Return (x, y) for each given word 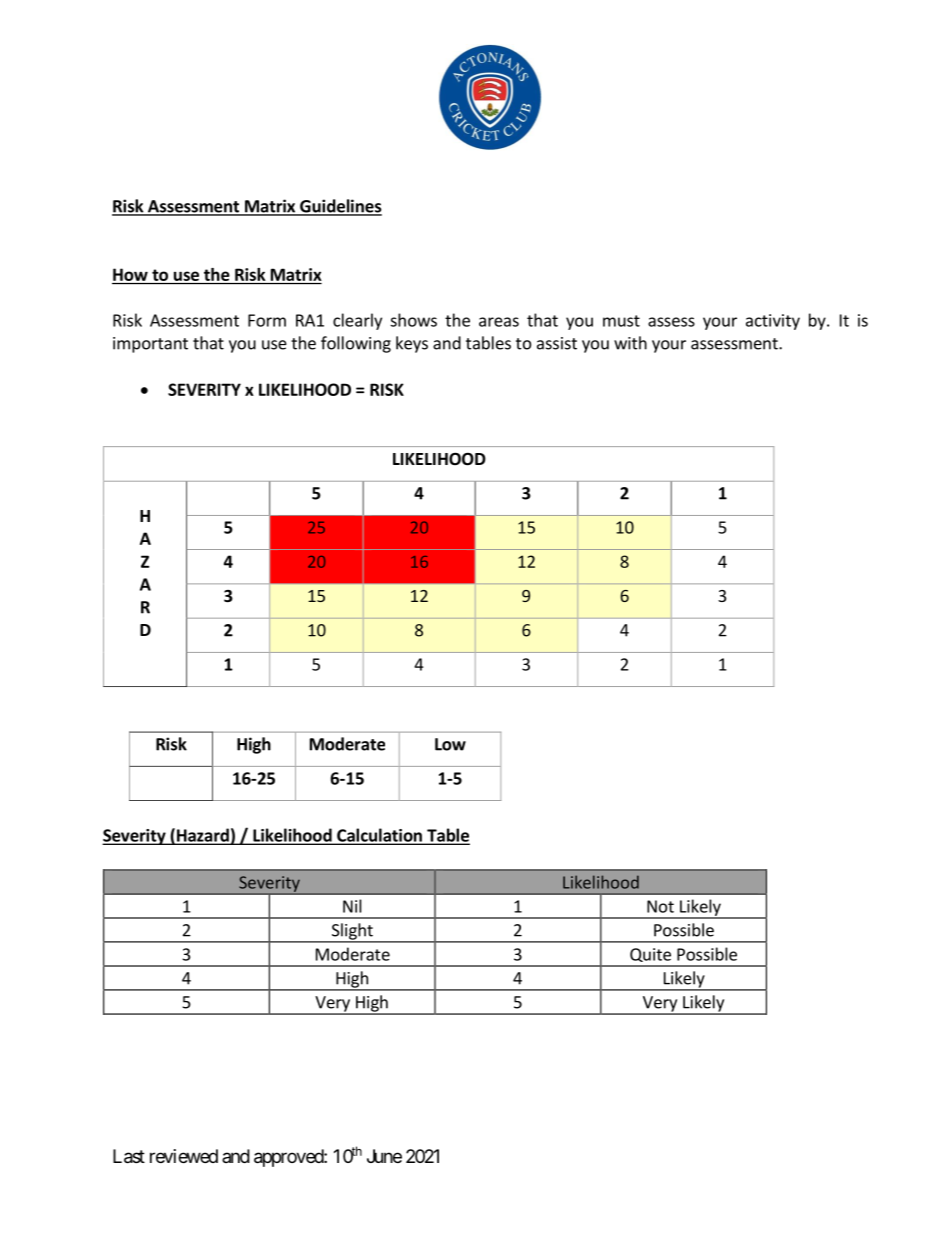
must (621, 321)
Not (660, 906)
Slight (352, 932)
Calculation (379, 836)
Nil (352, 906)
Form (267, 320)
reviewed (184, 1156)
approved (289, 1158)
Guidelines (340, 207)
